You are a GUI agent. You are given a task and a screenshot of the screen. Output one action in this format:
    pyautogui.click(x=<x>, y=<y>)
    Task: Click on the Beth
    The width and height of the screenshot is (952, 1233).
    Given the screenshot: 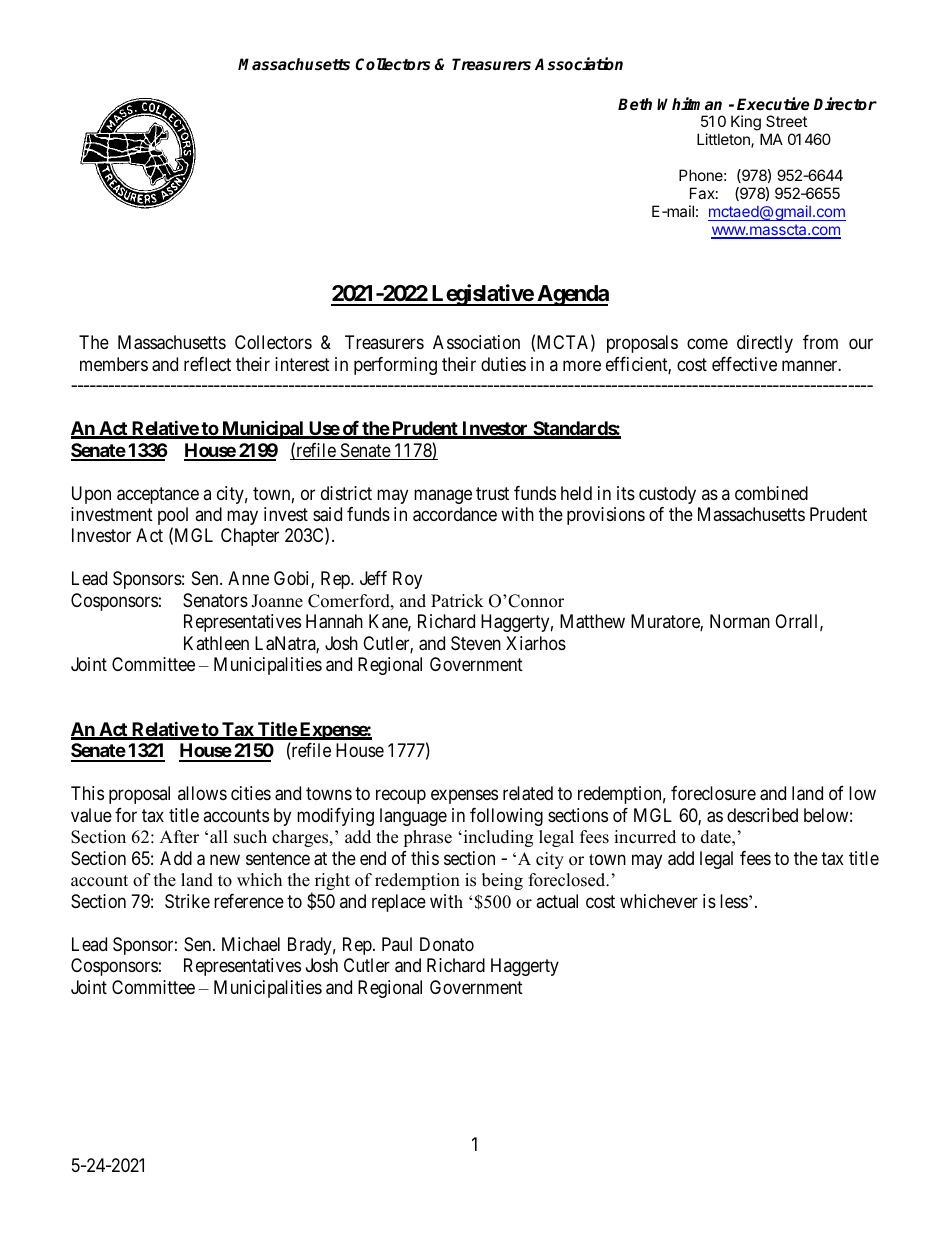 What is the action you would take?
    pyautogui.click(x=635, y=104)
